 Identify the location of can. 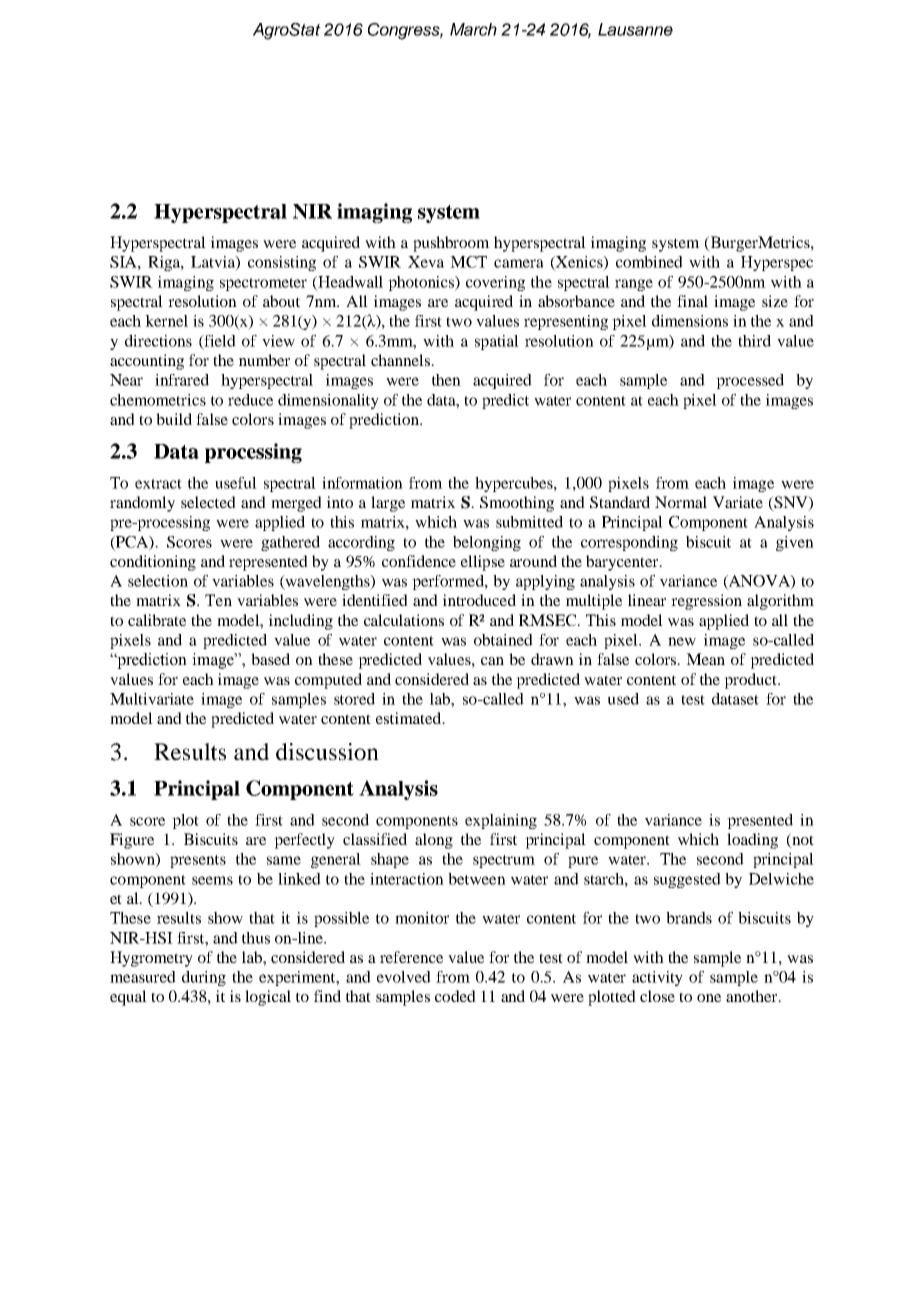
(492, 661).
